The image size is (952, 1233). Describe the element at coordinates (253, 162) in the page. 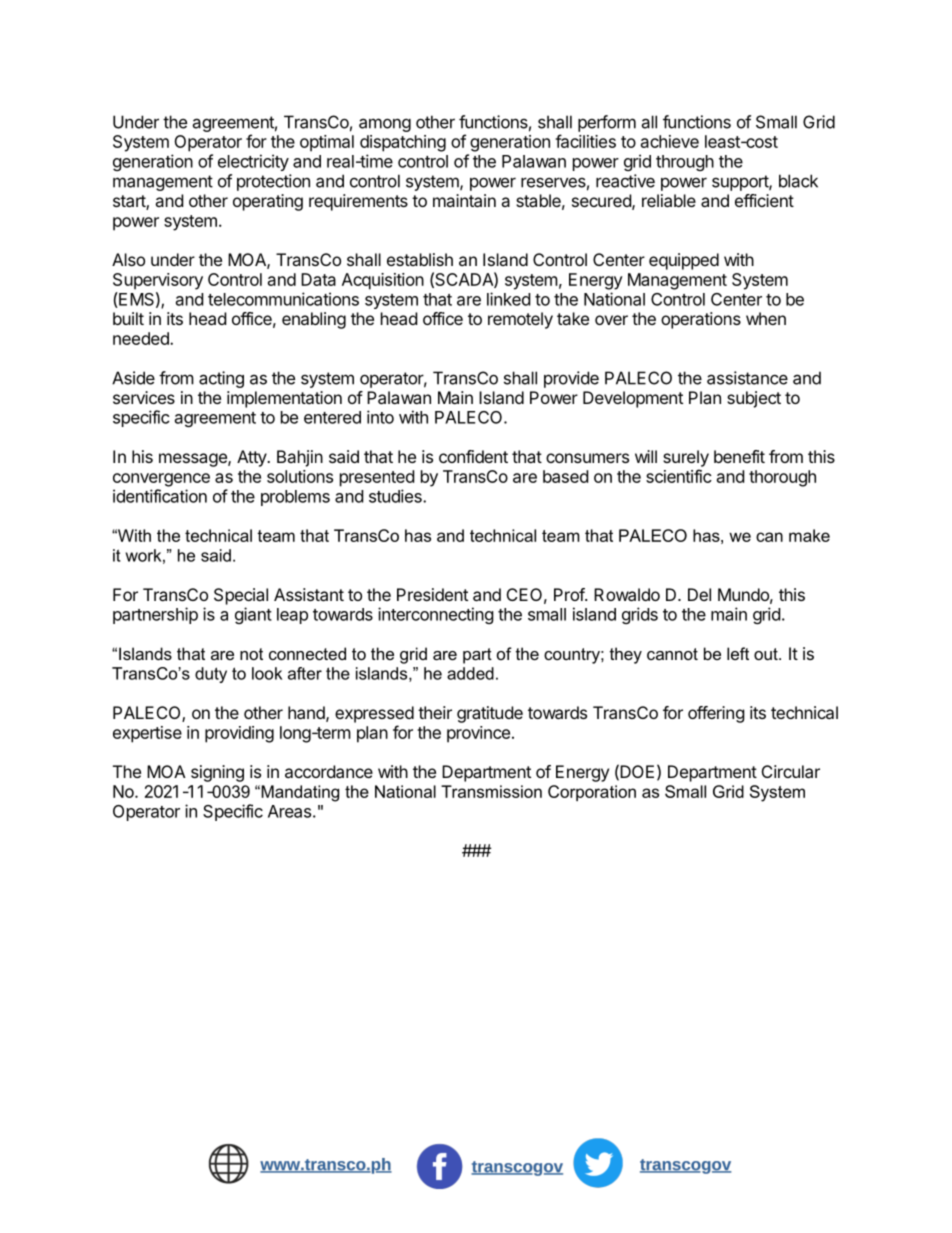

I see `electricity` at that location.
